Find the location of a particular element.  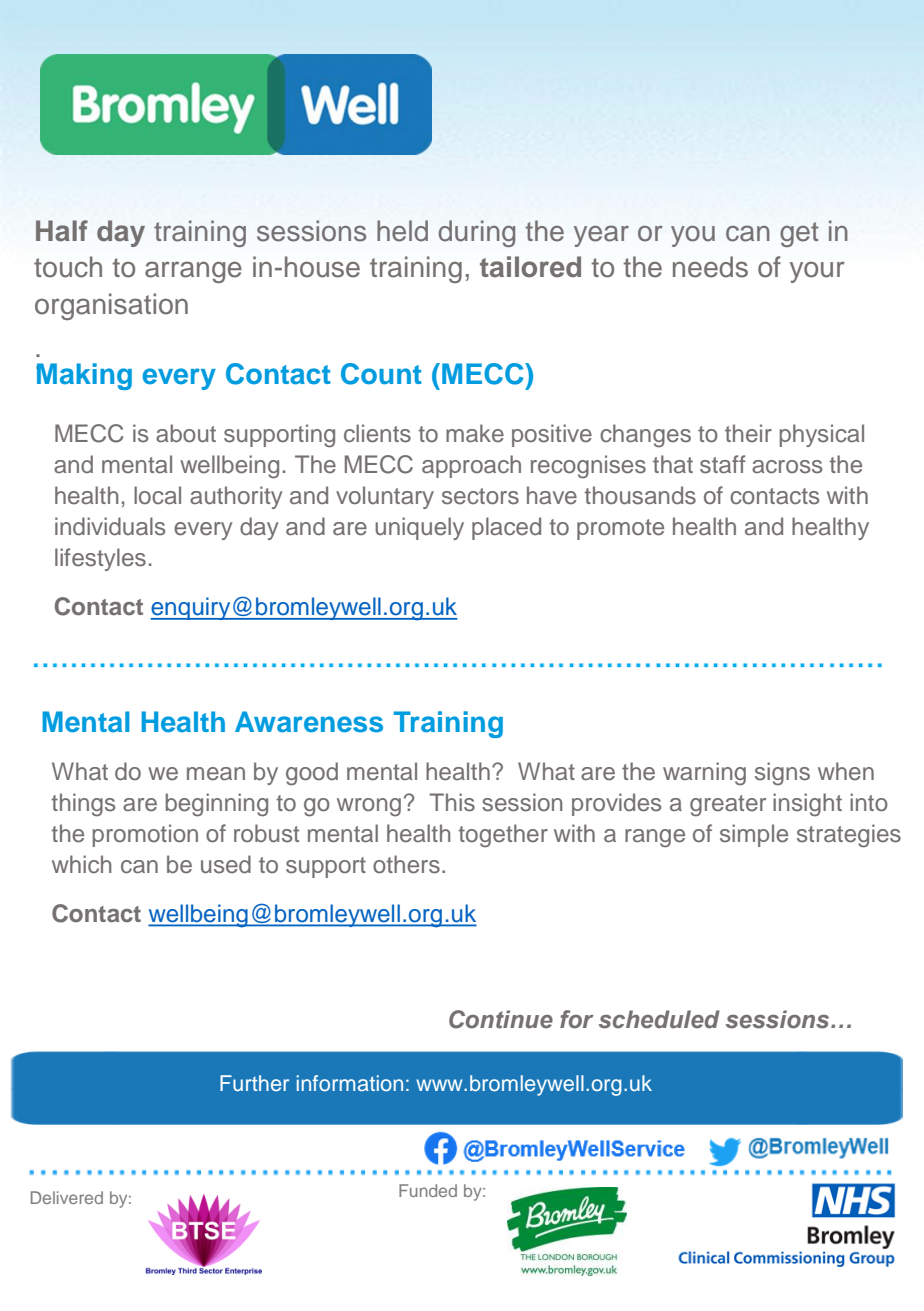

local is located at coordinates (157, 495).
